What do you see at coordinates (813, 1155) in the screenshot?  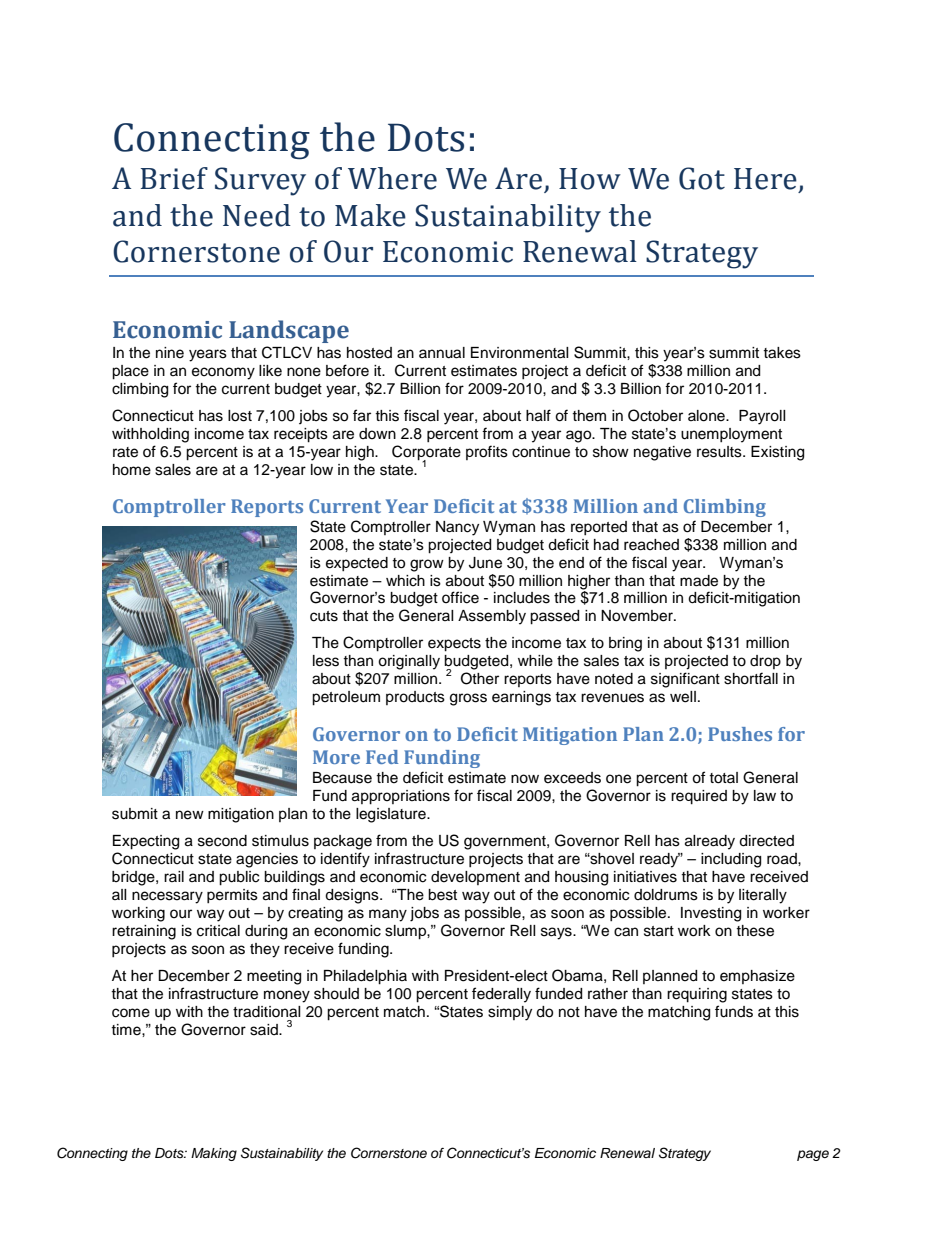 I see `page` at bounding box center [813, 1155].
